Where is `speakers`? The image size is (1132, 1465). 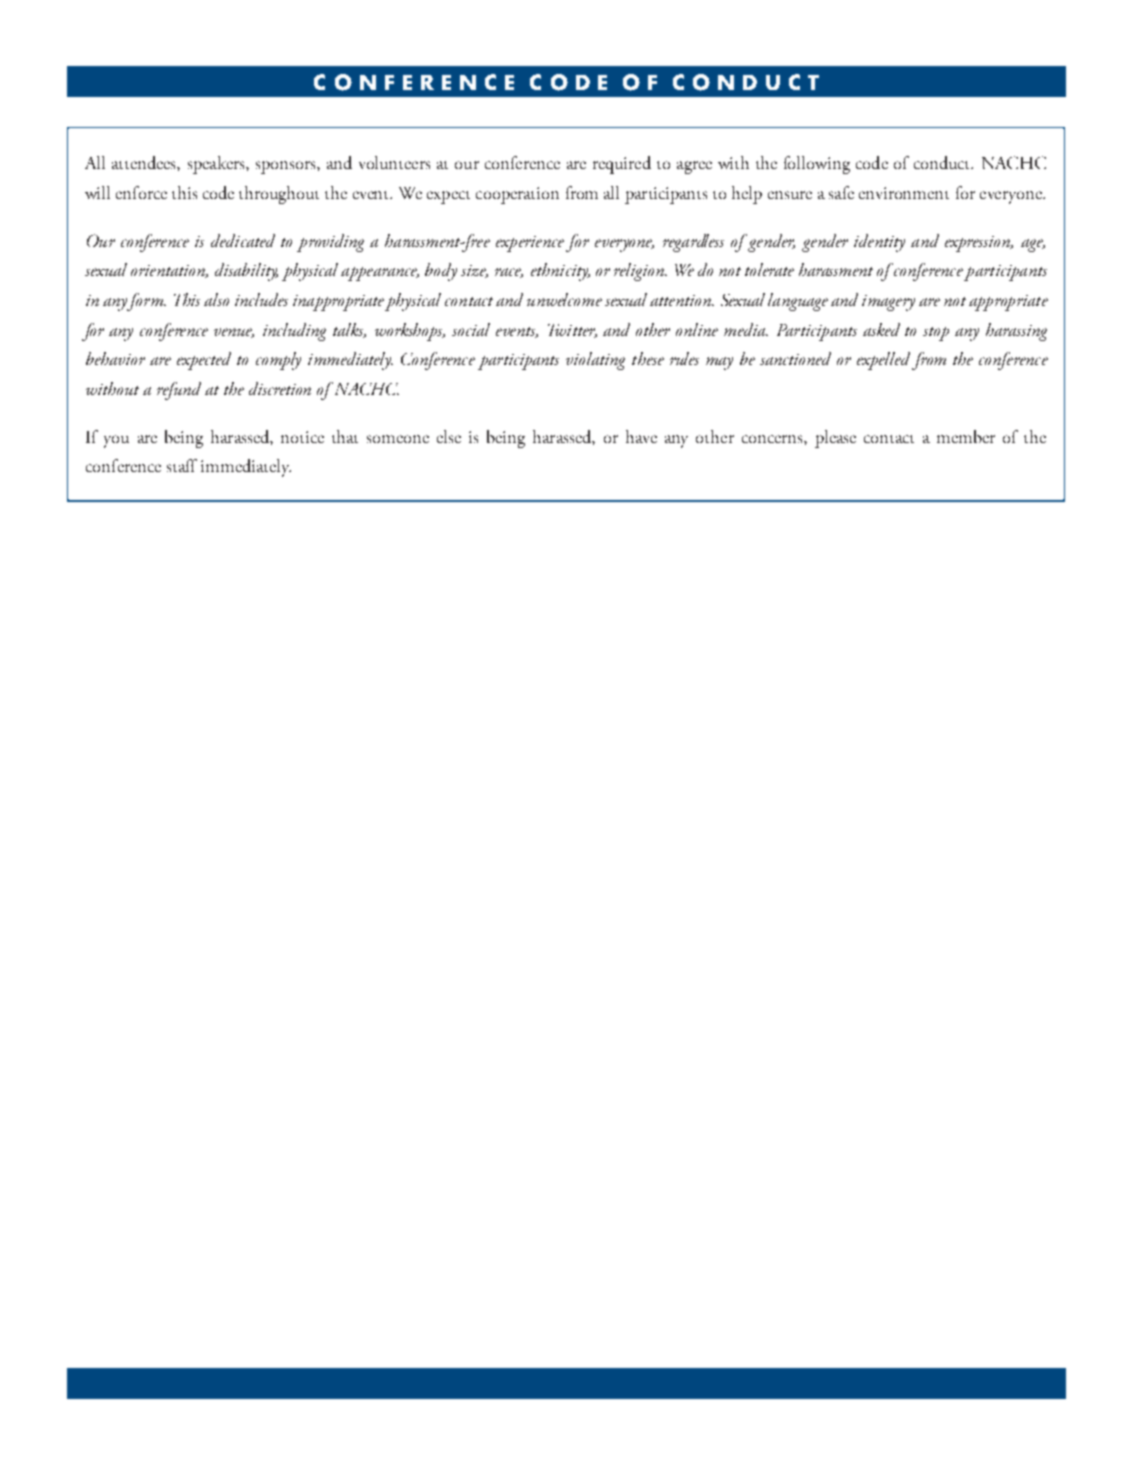
speakers is located at coordinates (217, 165).
